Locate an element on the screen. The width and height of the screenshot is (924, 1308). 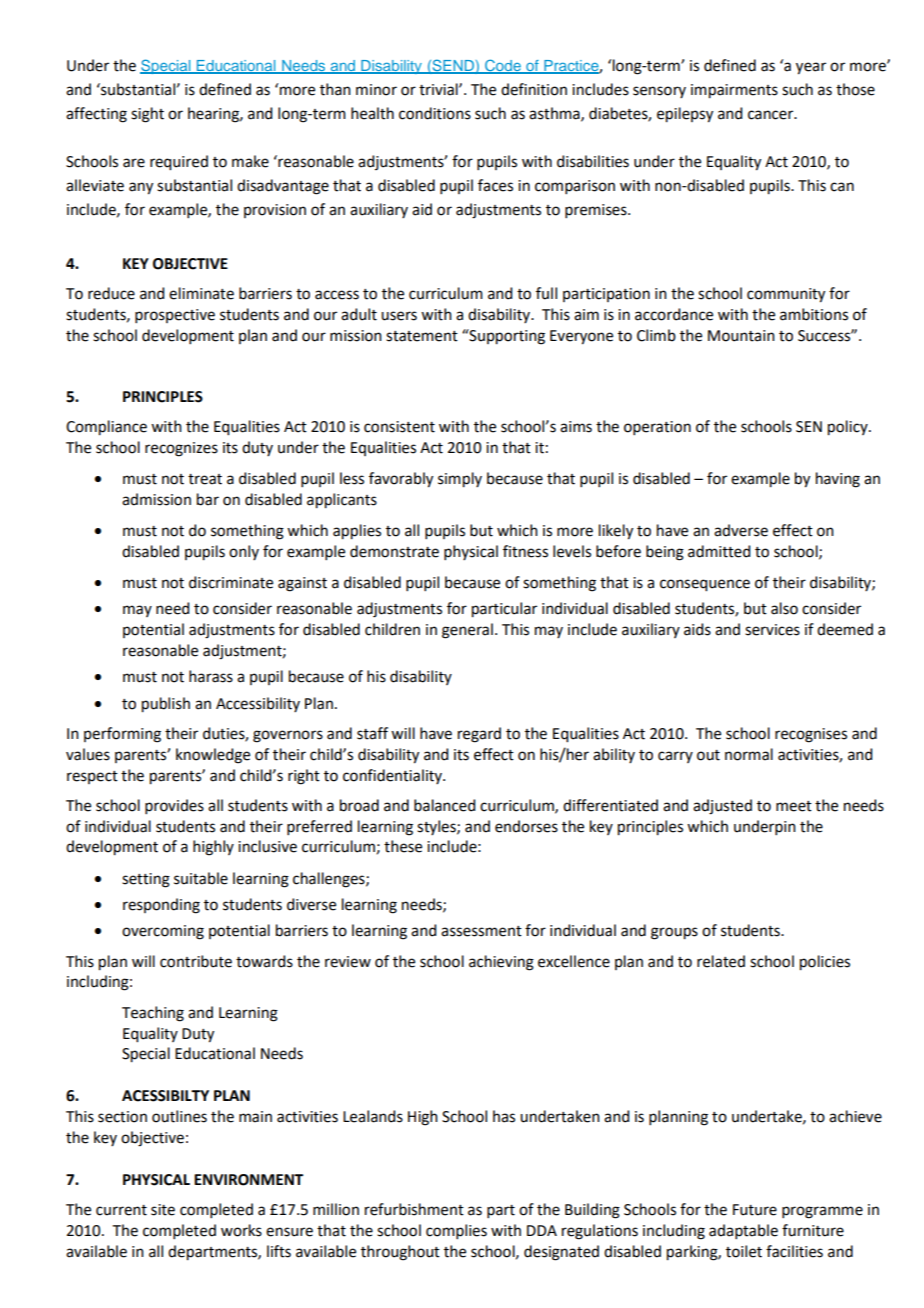
conditions is located at coordinates (435, 113).
